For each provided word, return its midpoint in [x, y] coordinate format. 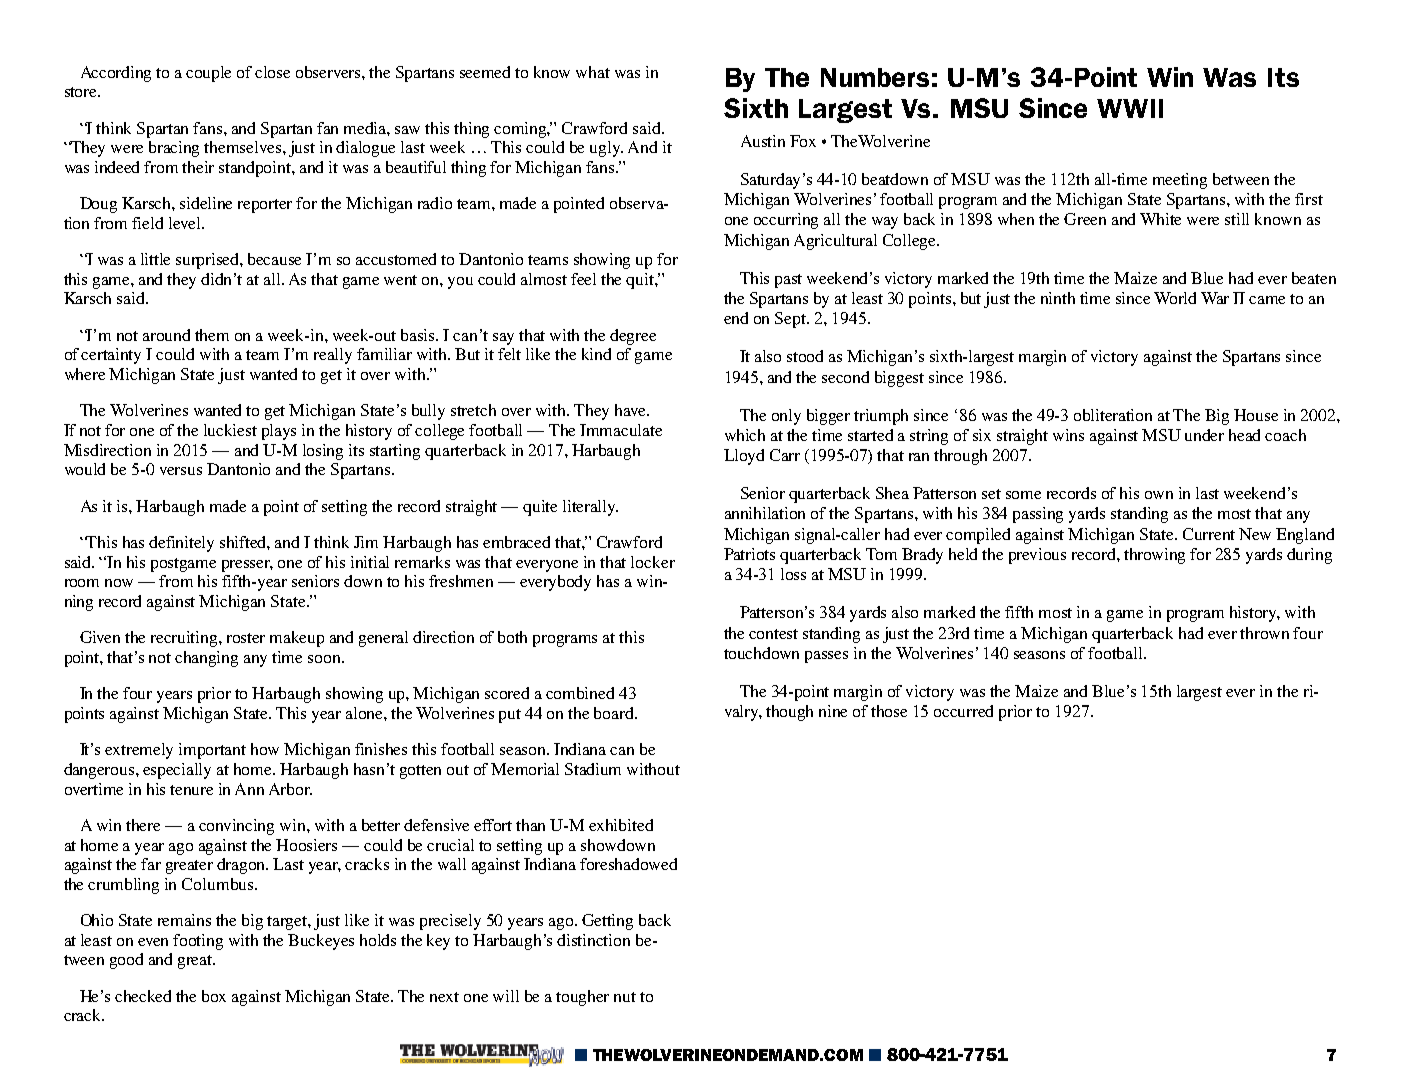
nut [625, 997]
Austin [763, 141]
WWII [1130, 108]
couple [208, 74]
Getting [607, 922]
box [214, 996]
